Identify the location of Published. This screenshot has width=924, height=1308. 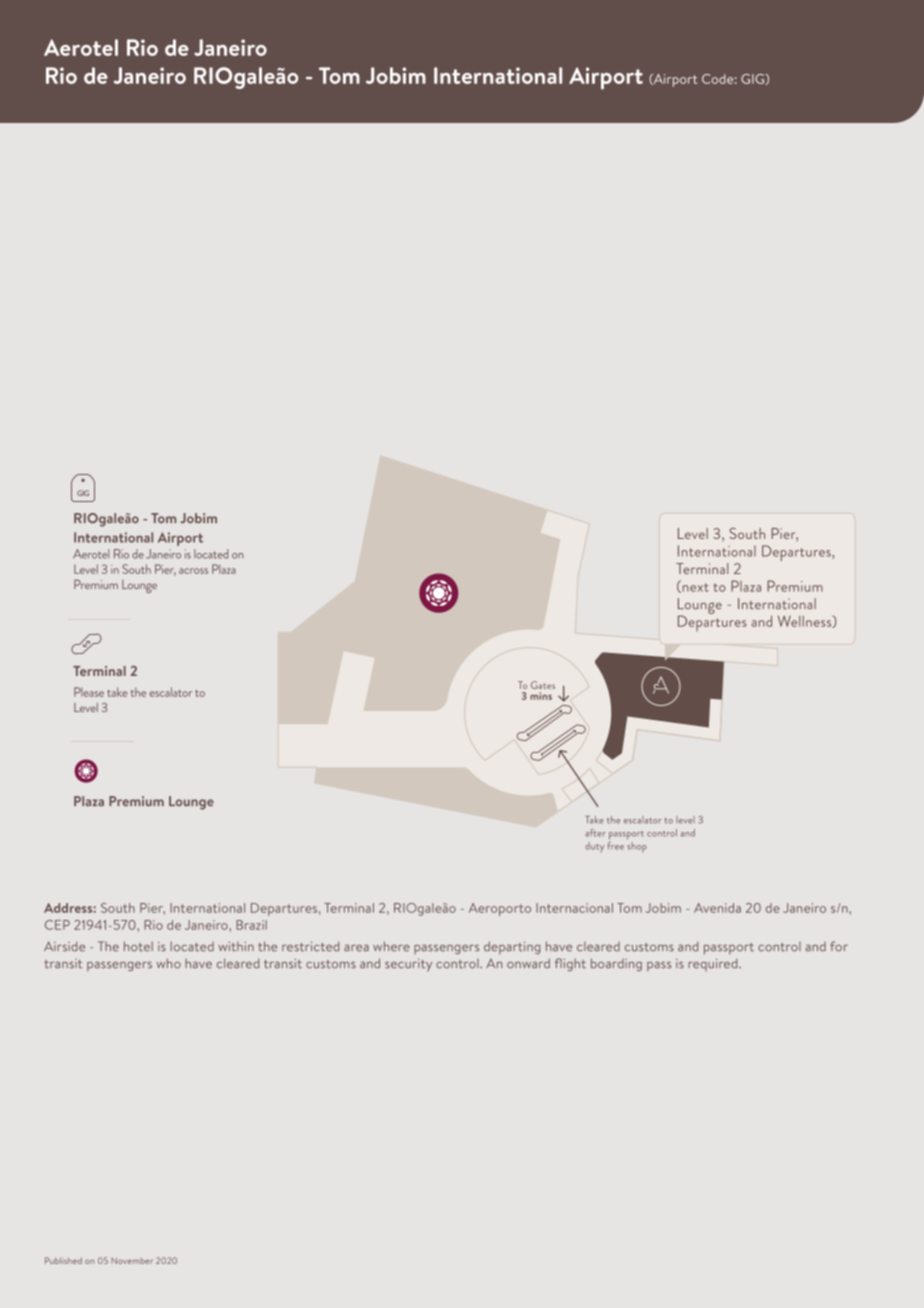
(63, 1260).
